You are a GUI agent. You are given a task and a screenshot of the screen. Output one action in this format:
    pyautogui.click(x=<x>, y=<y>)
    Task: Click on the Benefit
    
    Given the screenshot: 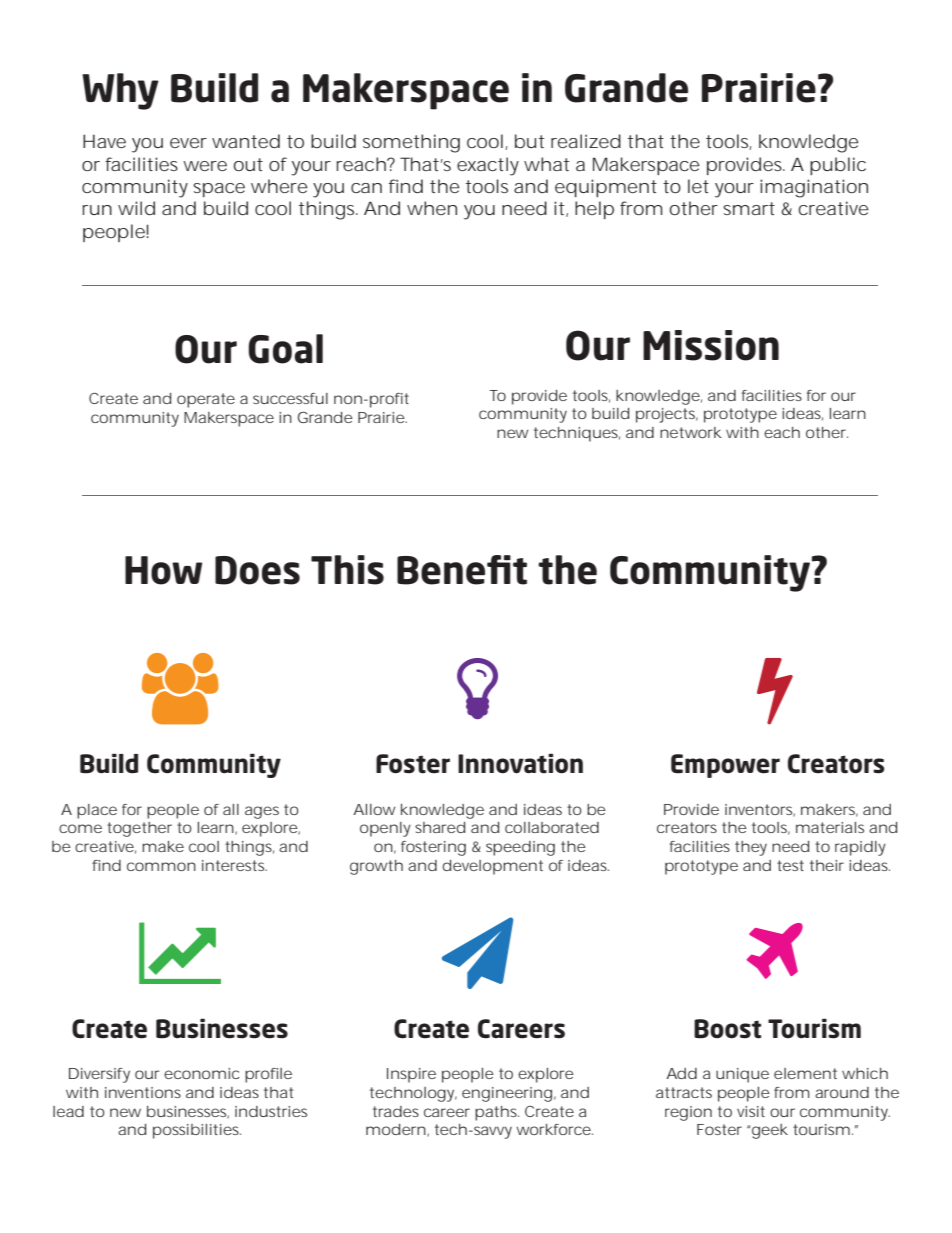 What is the action you would take?
    pyautogui.click(x=462, y=570)
